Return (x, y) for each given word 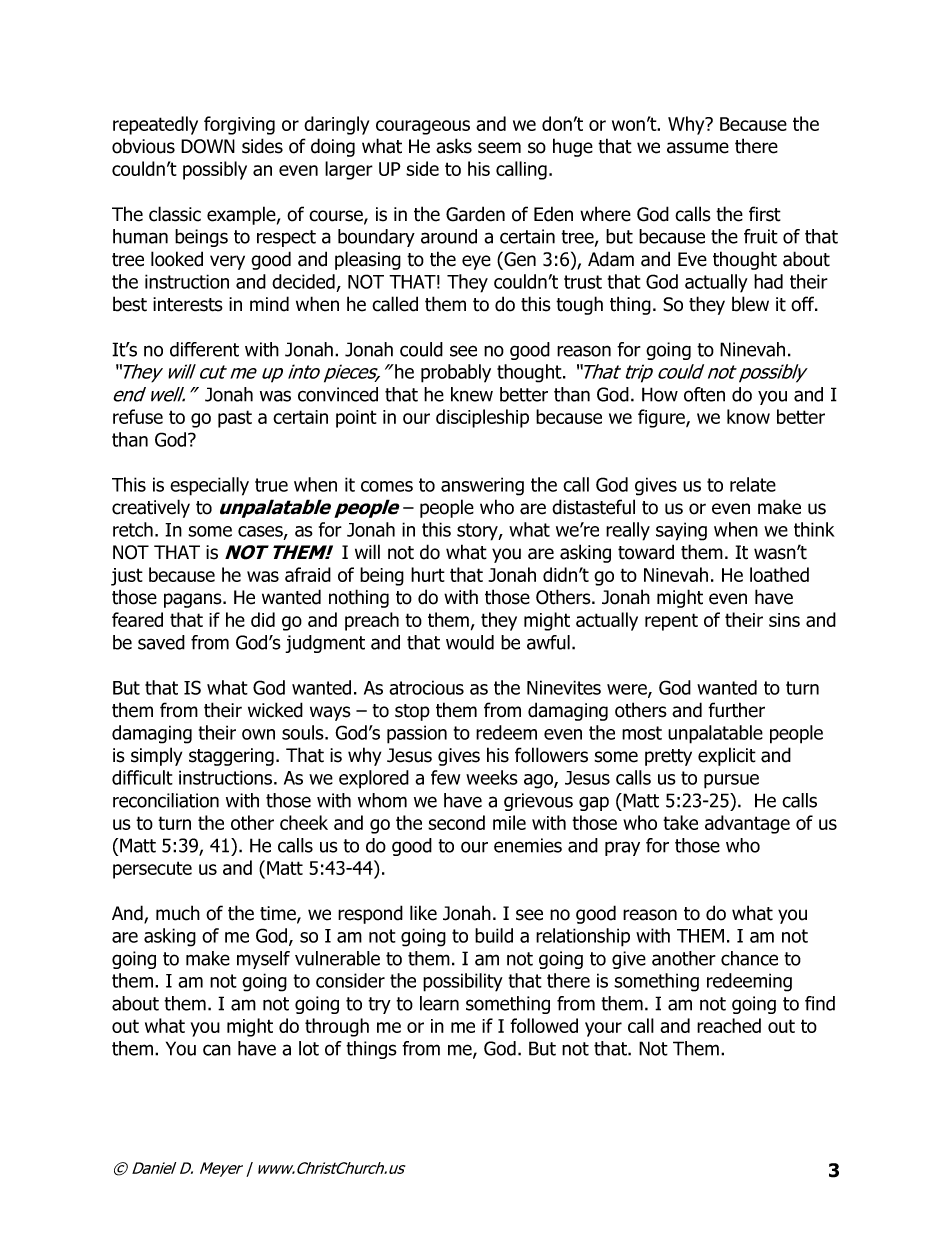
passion (417, 734)
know (748, 416)
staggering (231, 757)
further (736, 710)
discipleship (482, 418)
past (235, 419)
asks (454, 146)
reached (729, 1025)
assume (698, 148)
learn (439, 1003)
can (217, 1050)
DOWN (208, 146)
